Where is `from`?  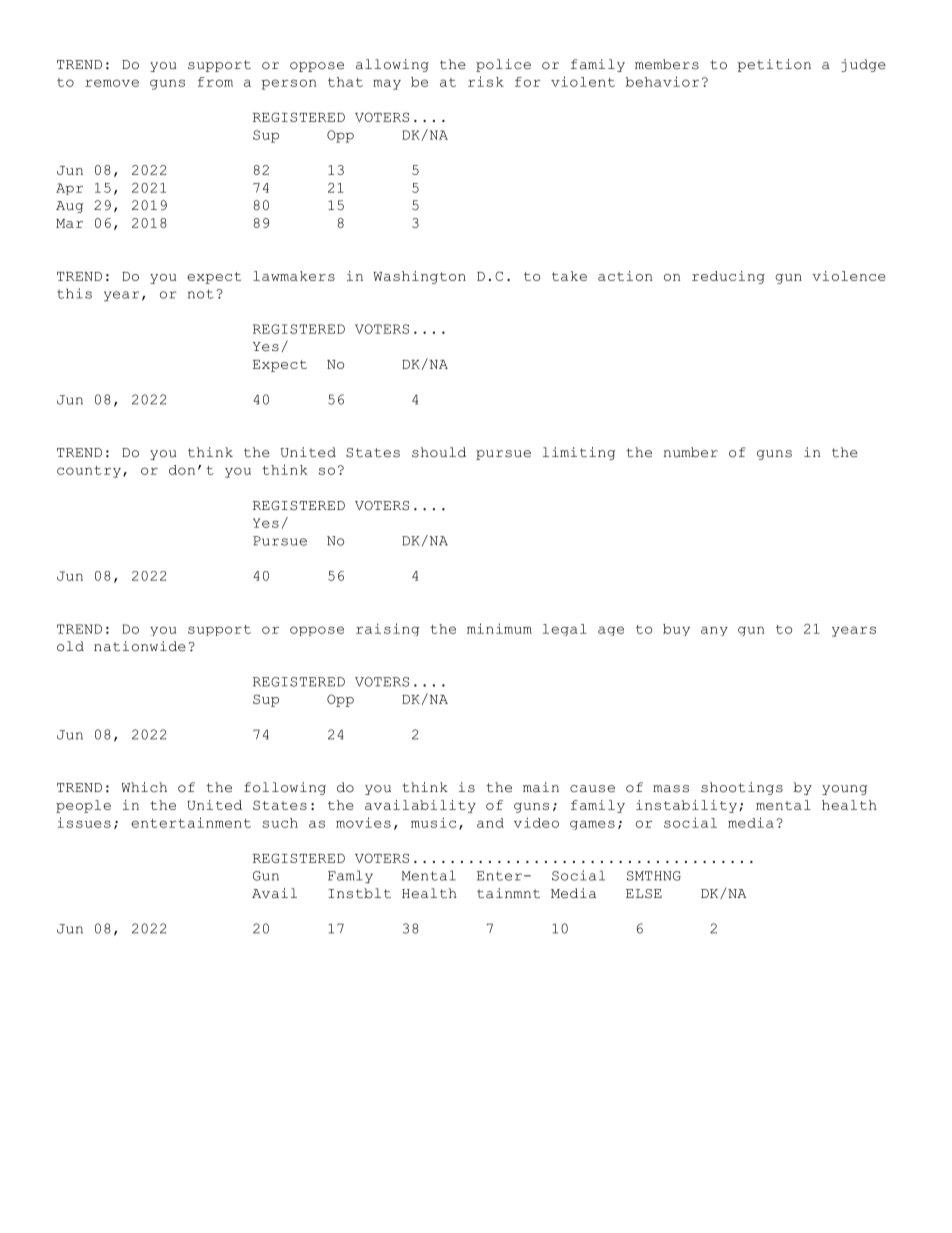 from is located at coordinates (215, 82).
